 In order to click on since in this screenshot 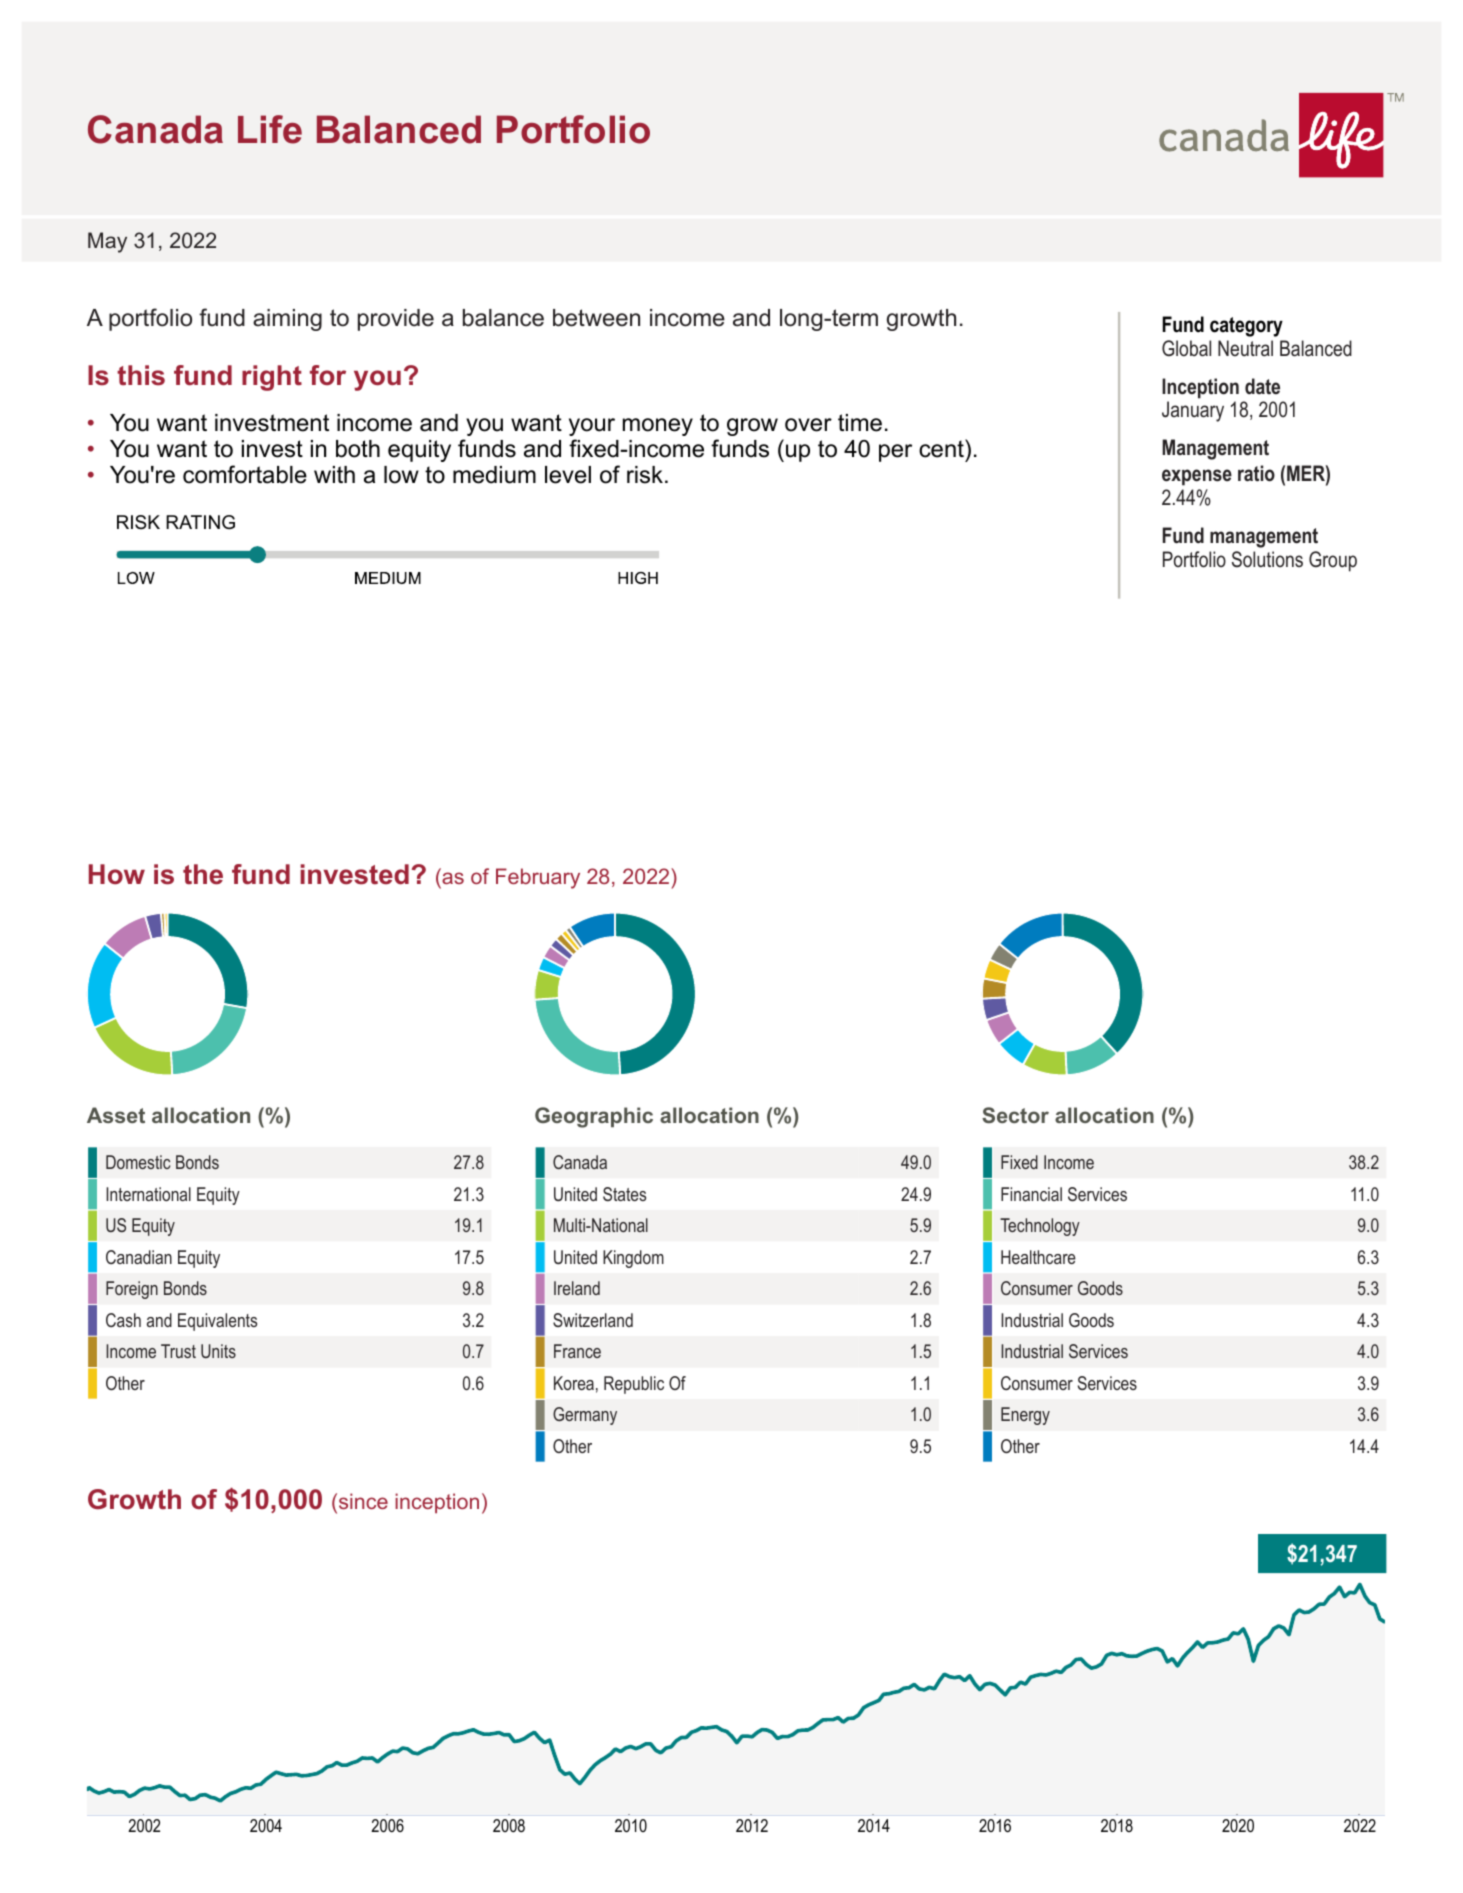, I will do `click(362, 1502)`.
